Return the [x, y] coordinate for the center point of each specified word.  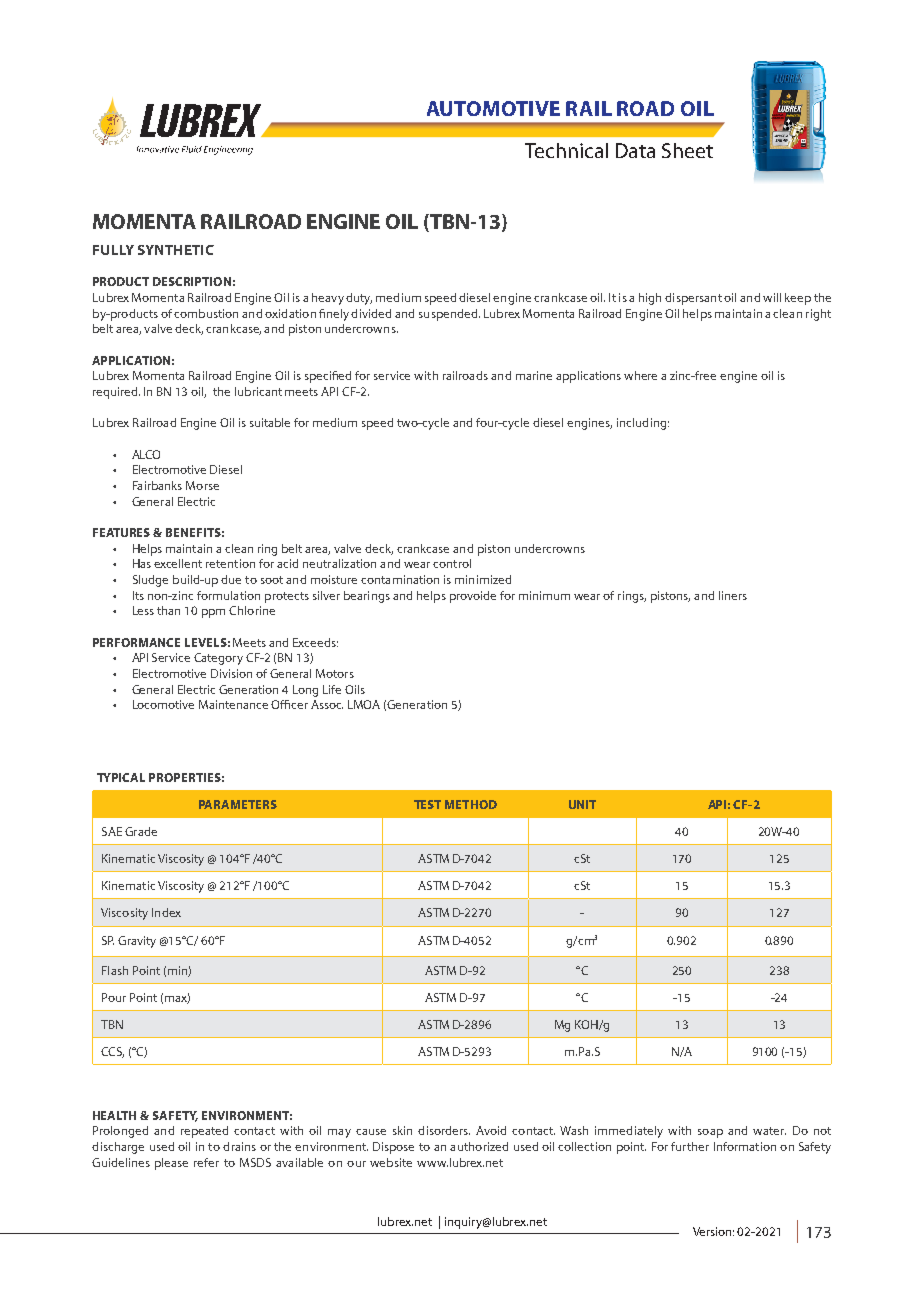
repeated [204, 1132]
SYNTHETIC [176, 250]
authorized [479, 1146]
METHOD [471, 804]
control [452, 563]
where [640, 375]
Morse [202, 485]
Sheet [687, 150]
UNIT [582, 804]
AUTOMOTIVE [493, 108]
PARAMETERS [238, 804]
